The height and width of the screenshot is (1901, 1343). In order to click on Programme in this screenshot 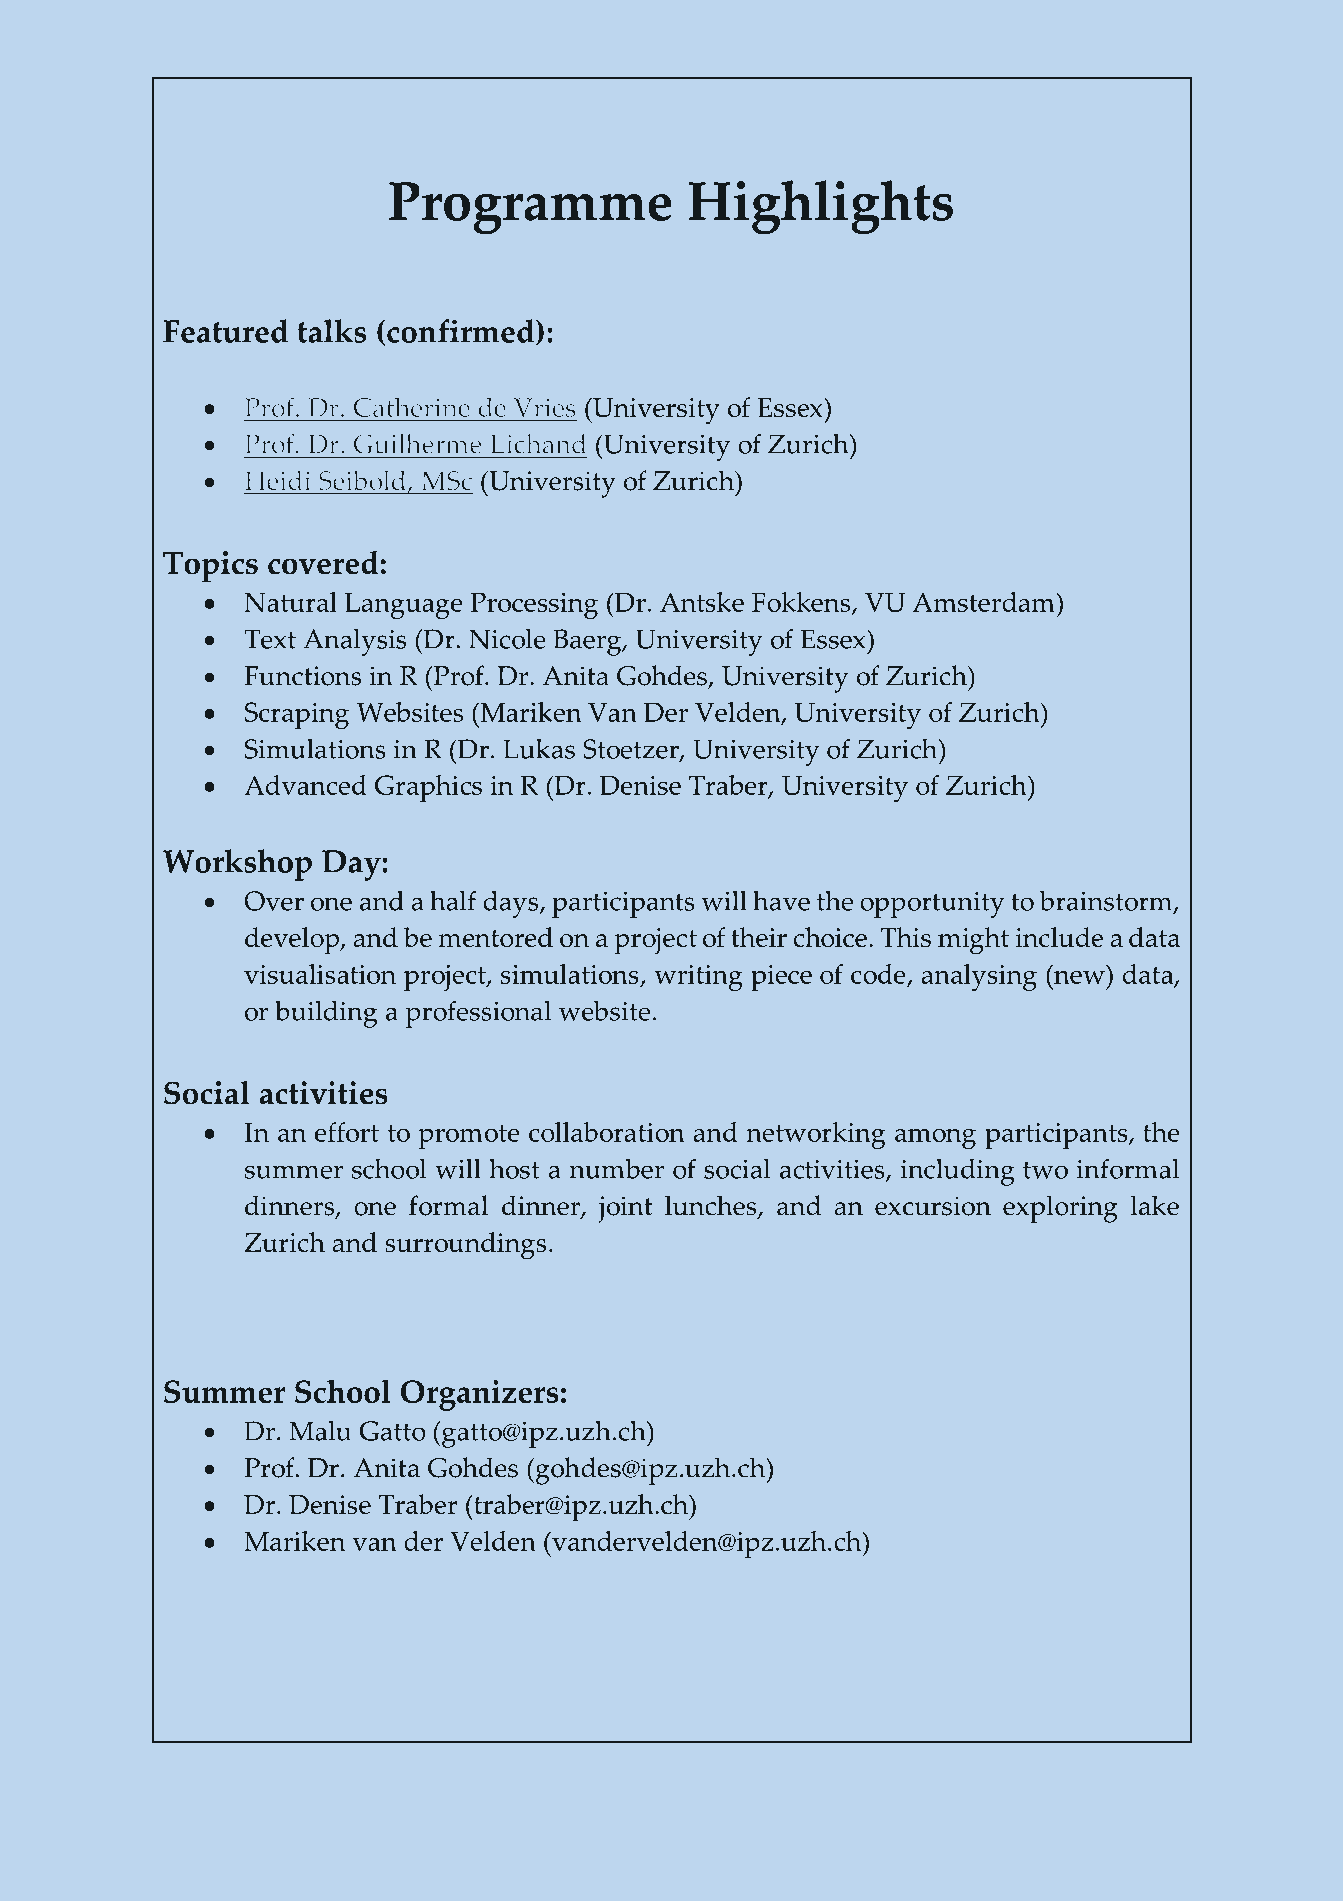, I will do `click(530, 208)`.
